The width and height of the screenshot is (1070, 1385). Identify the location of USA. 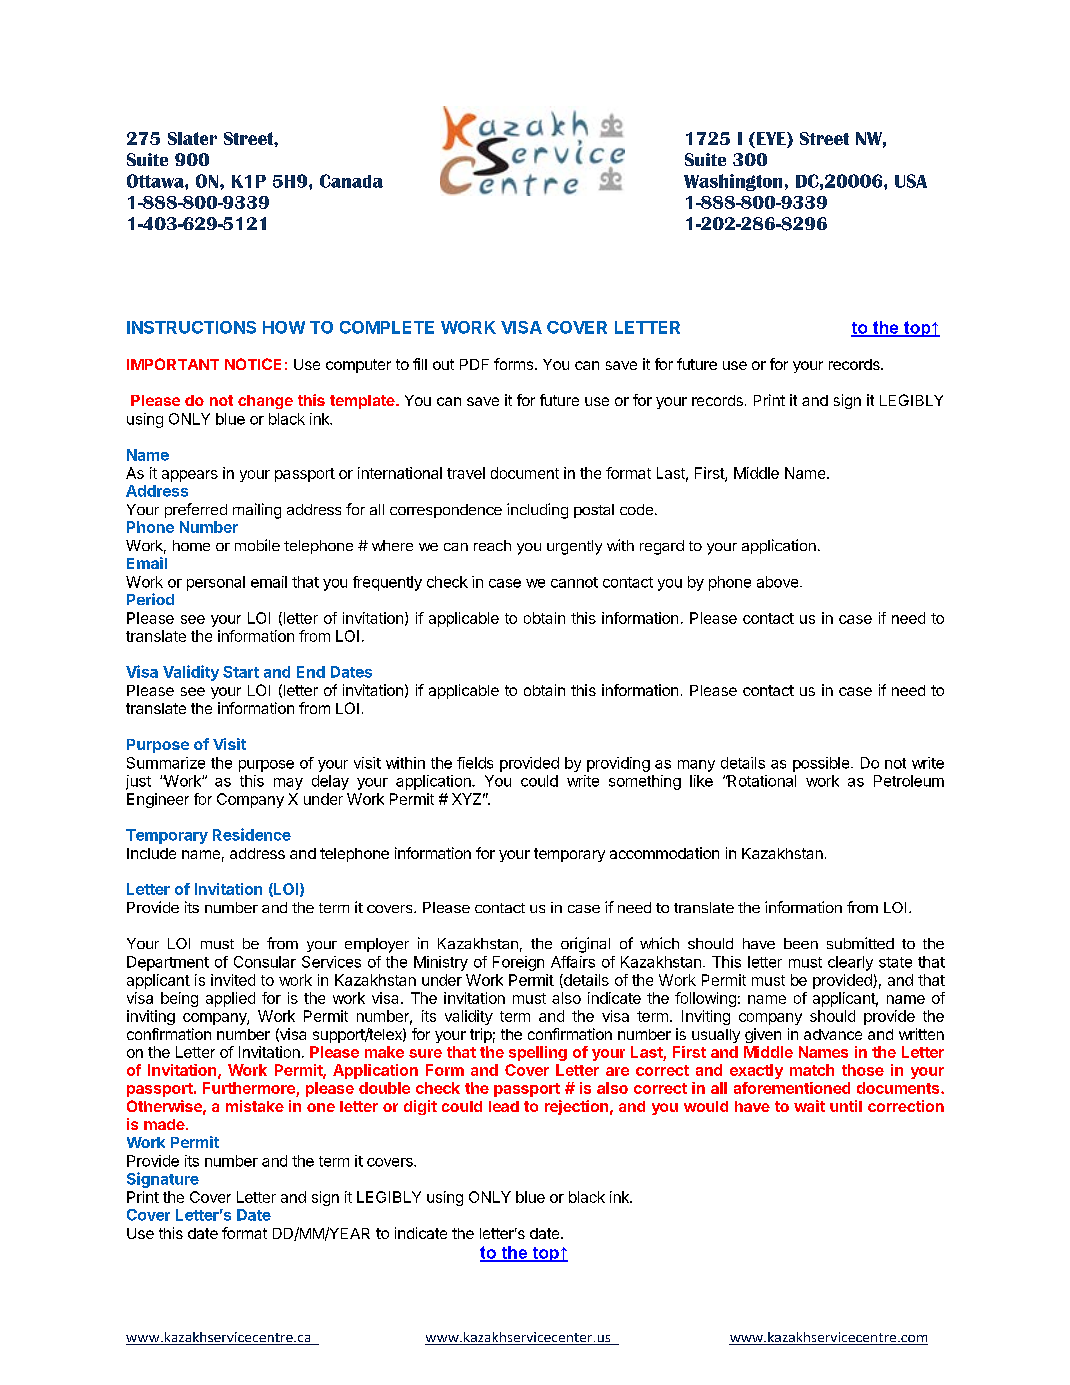
(911, 181).
